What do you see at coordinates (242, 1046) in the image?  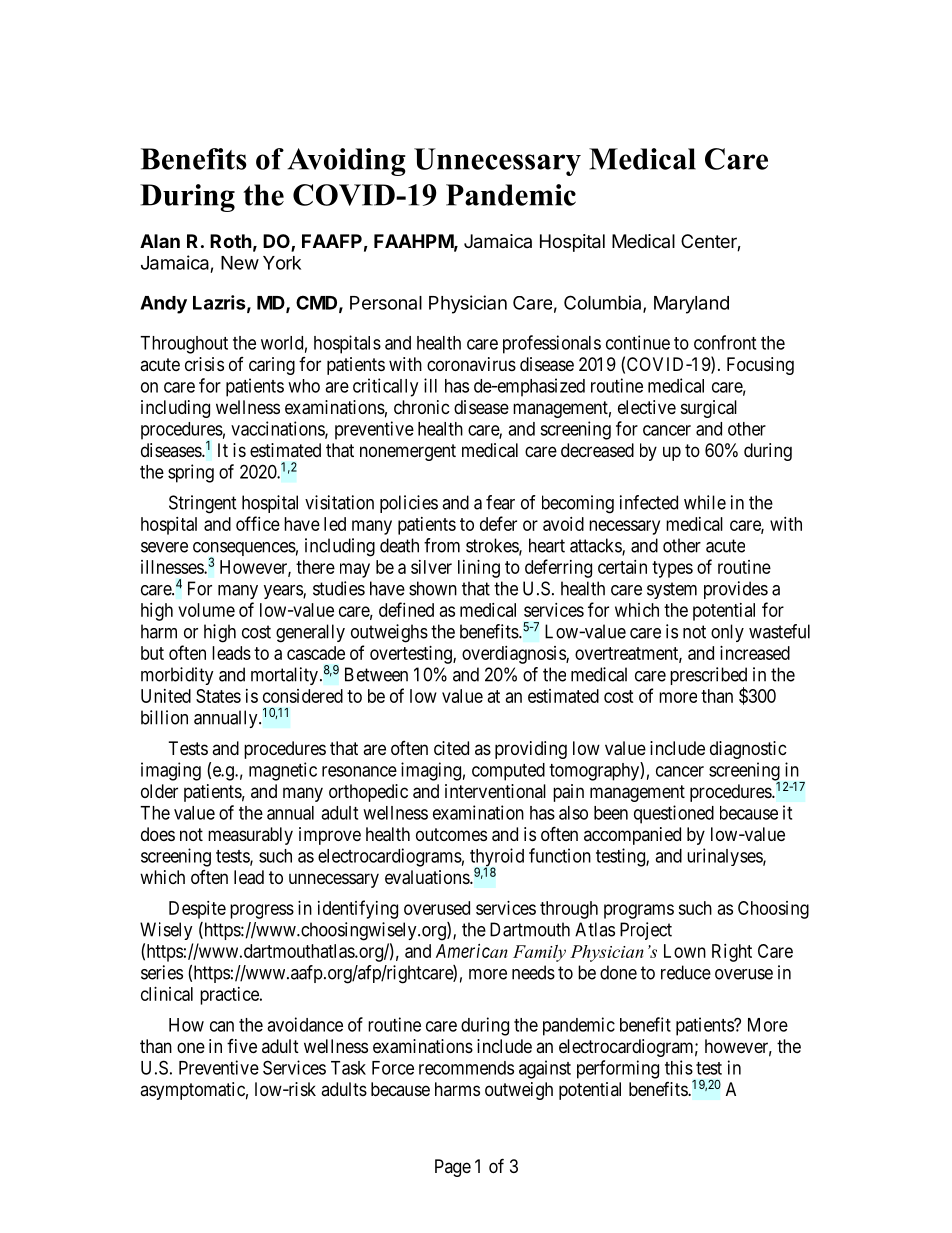 I see `five` at bounding box center [242, 1046].
